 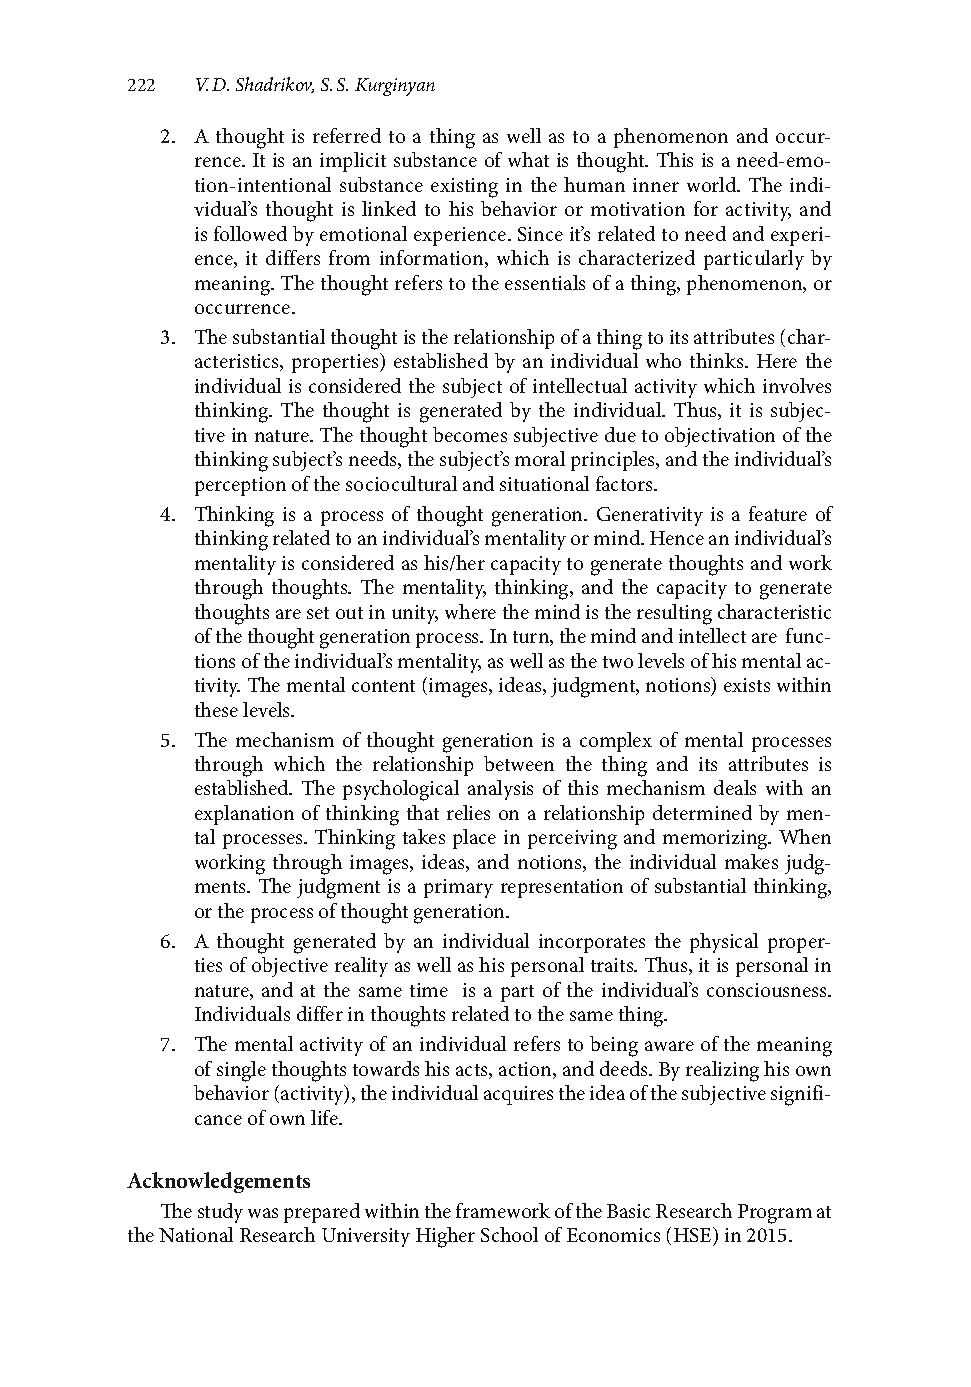 I want to click on becomes, so click(x=470, y=434).
